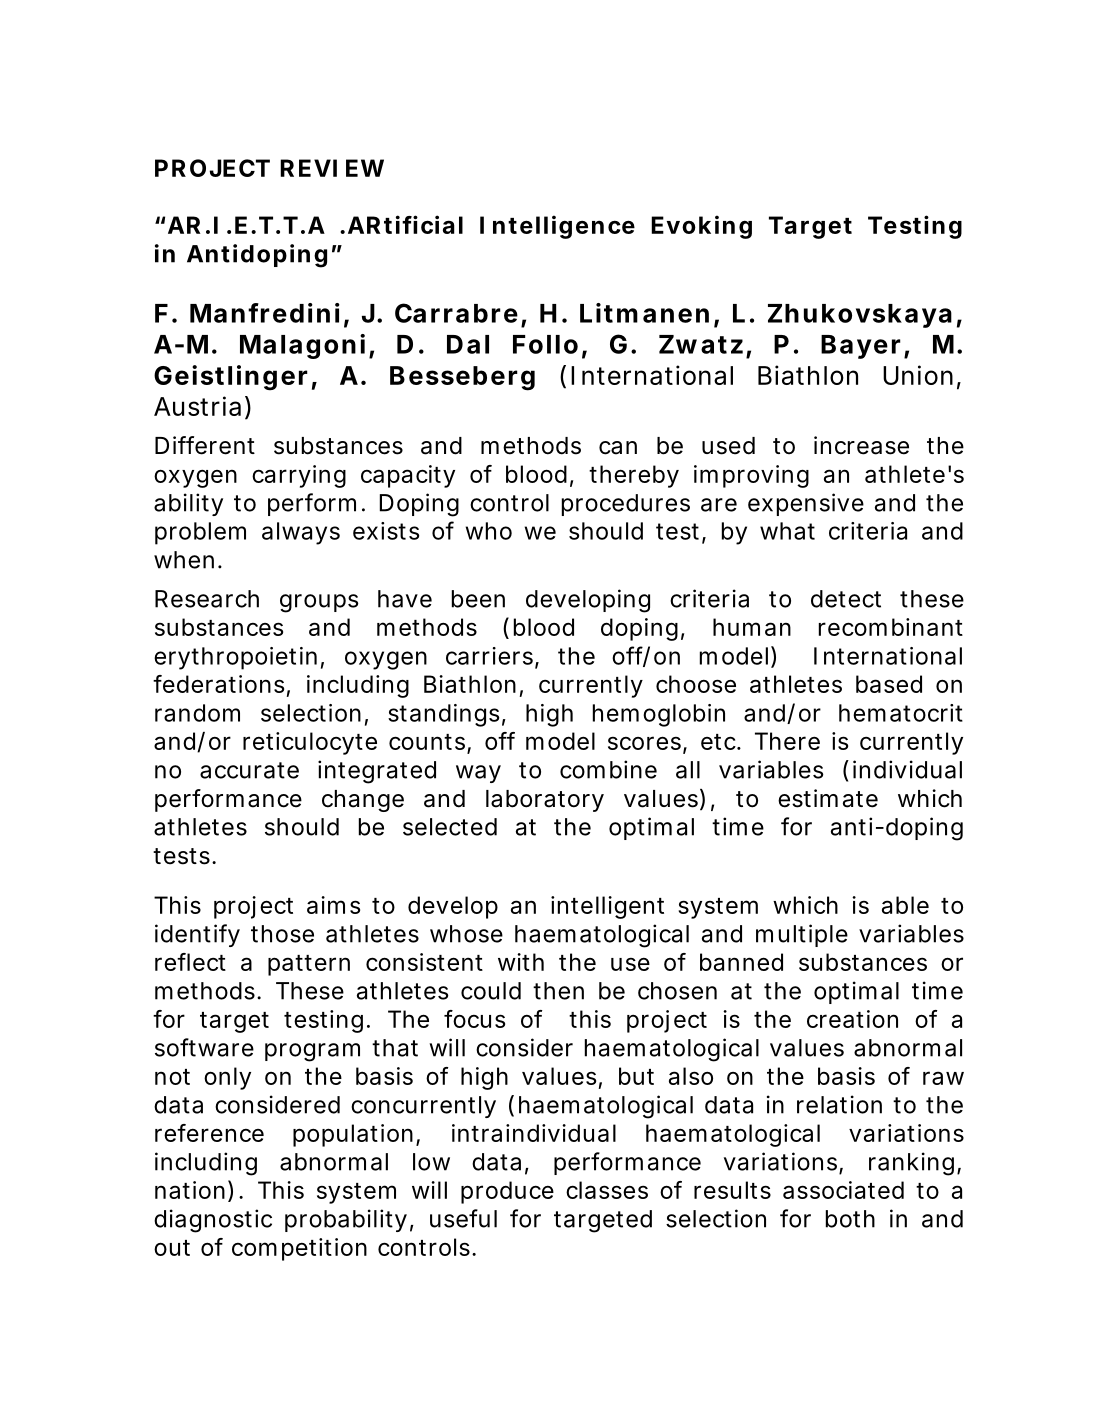 Image resolution: width=1118 pixels, height=1425 pixels. What do you see at coordinates (557, 227) in the document?
I see `Intelligence` at bounding box center [557, 227].
